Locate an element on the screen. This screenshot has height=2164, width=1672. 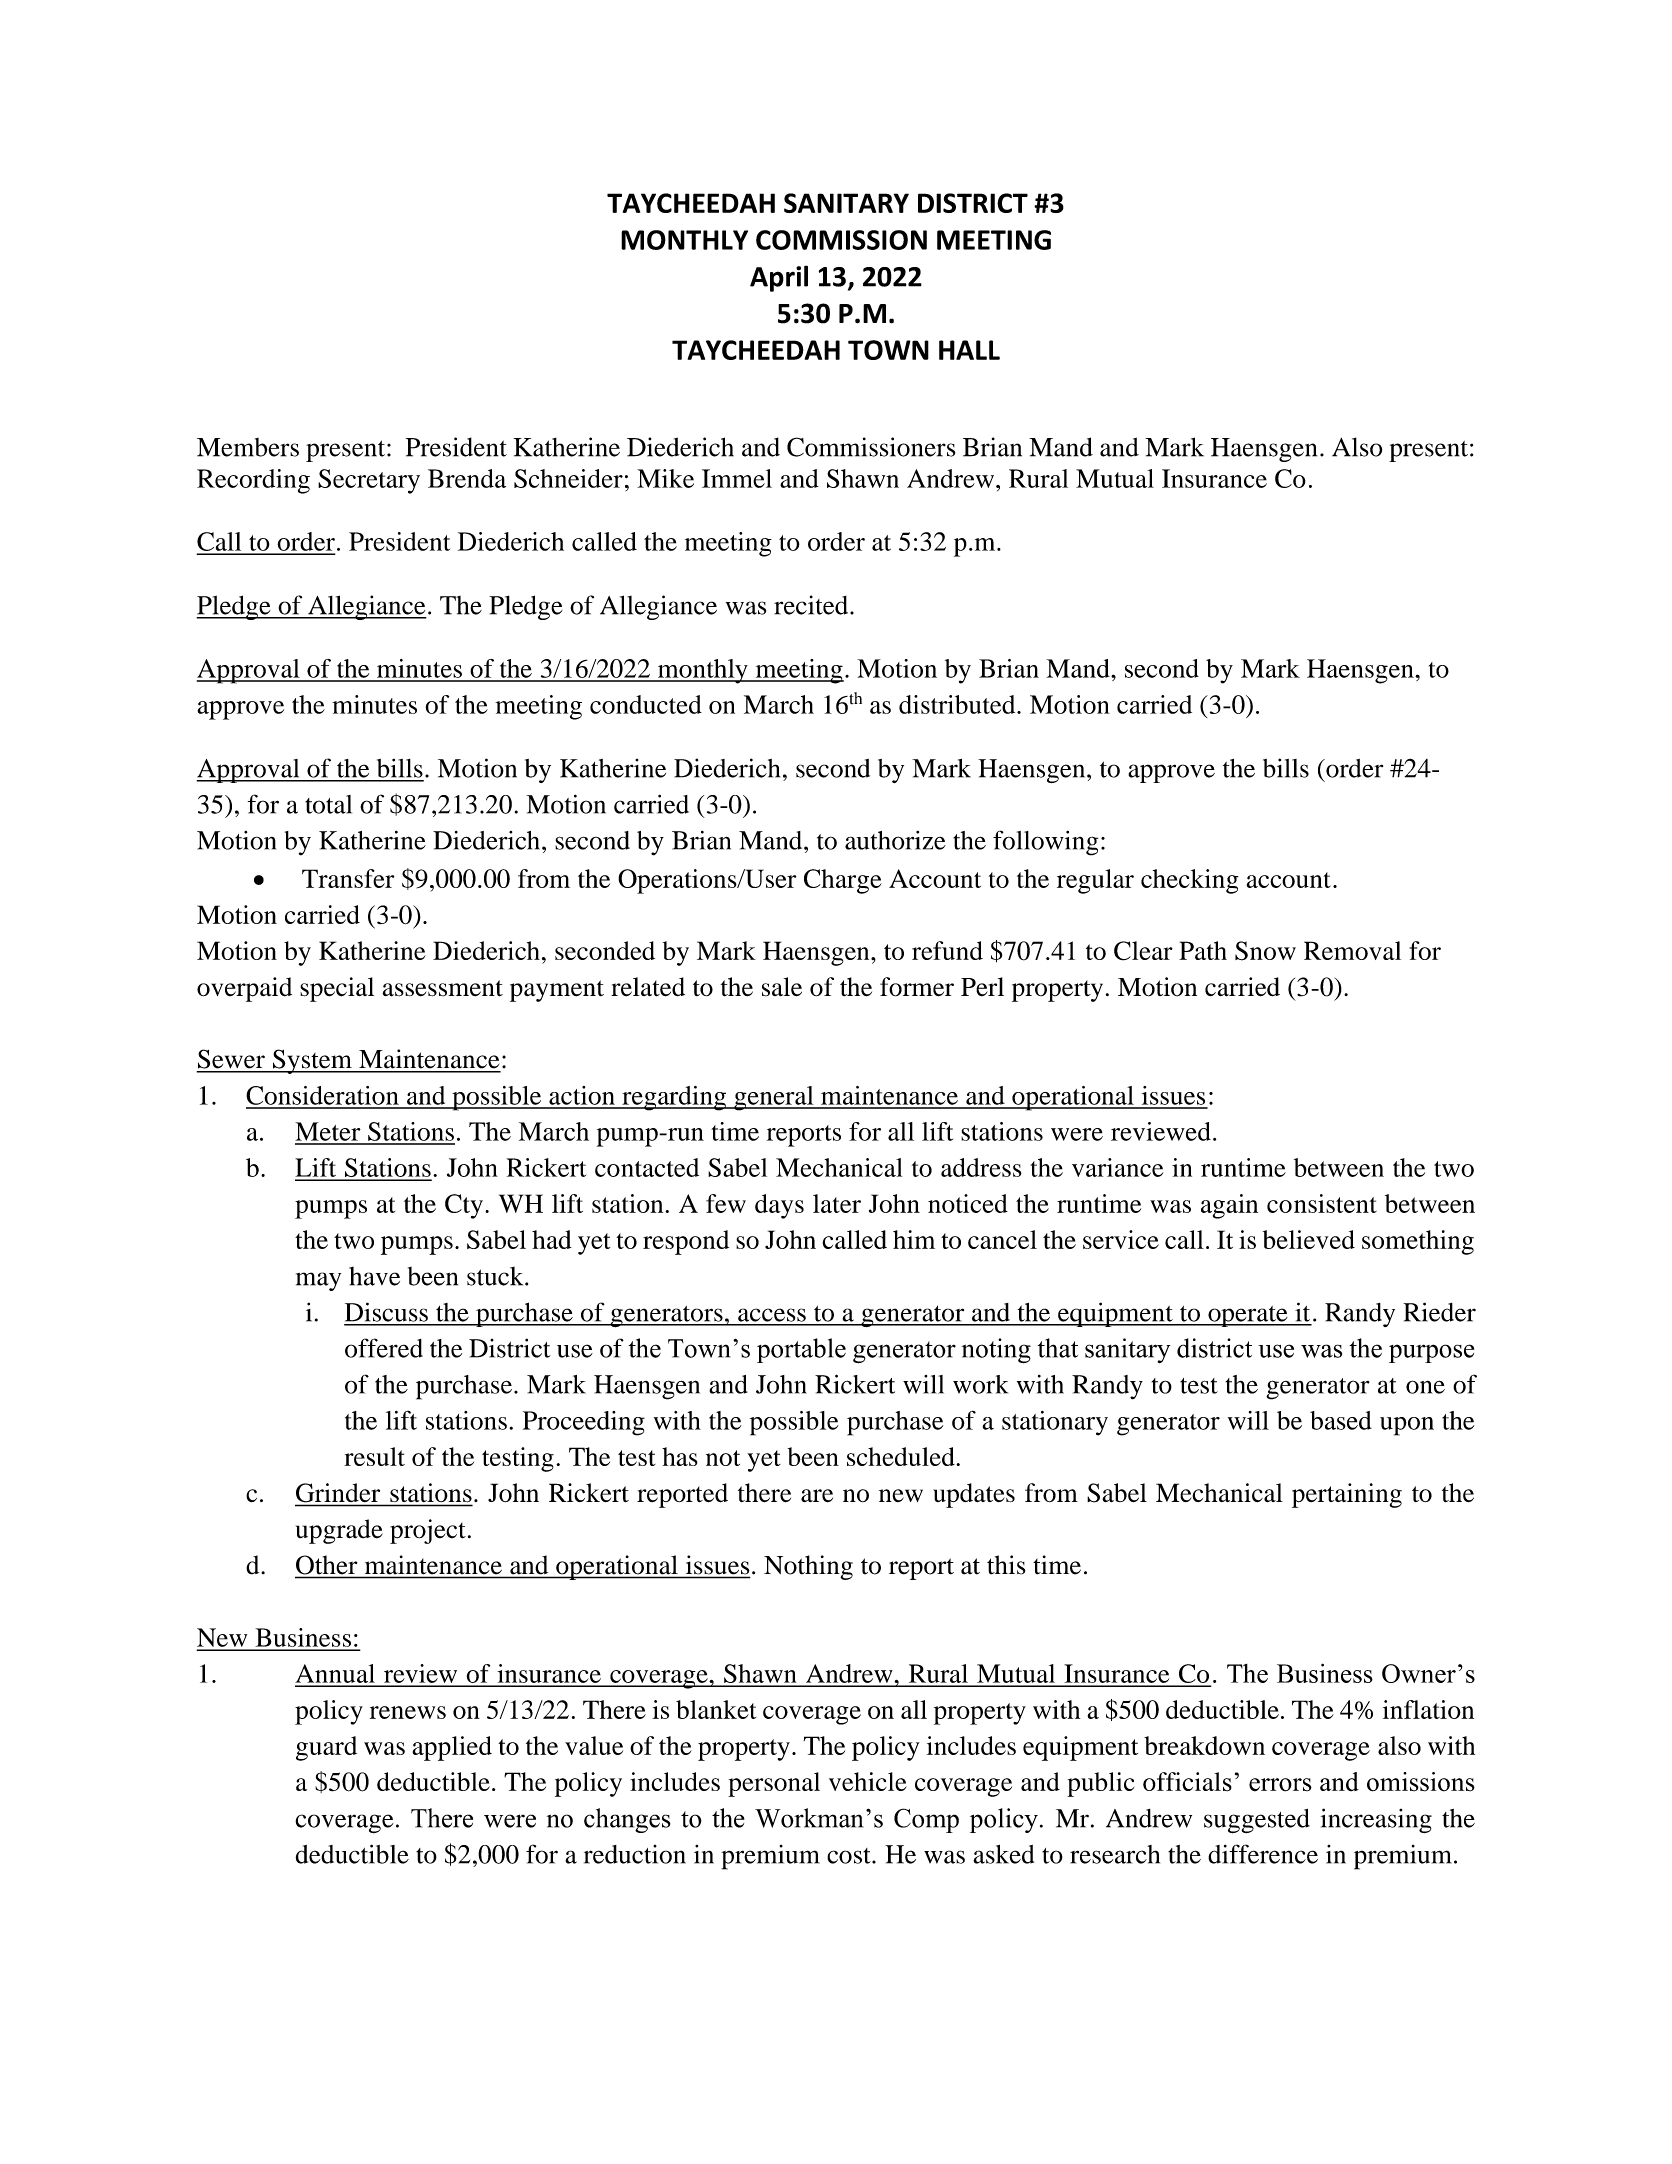
general is located at coordinates (774, 1098).
